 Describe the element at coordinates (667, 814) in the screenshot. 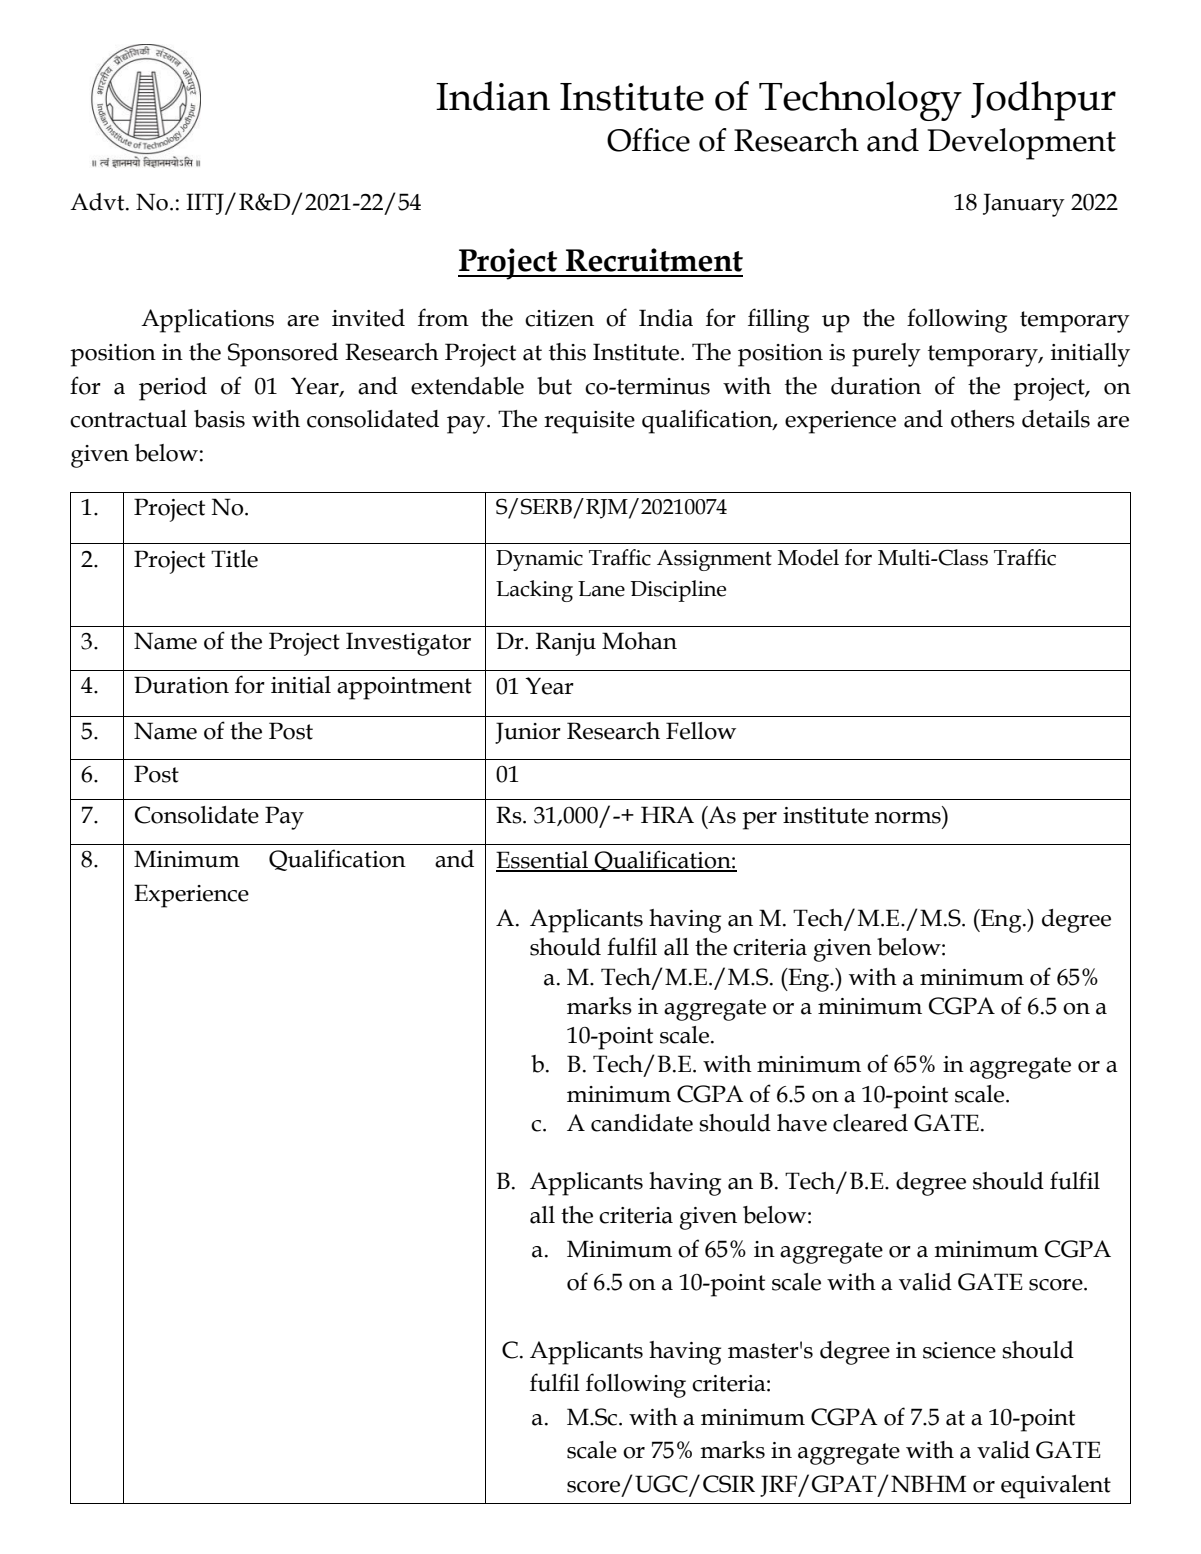

I see `HRA` at that location.
